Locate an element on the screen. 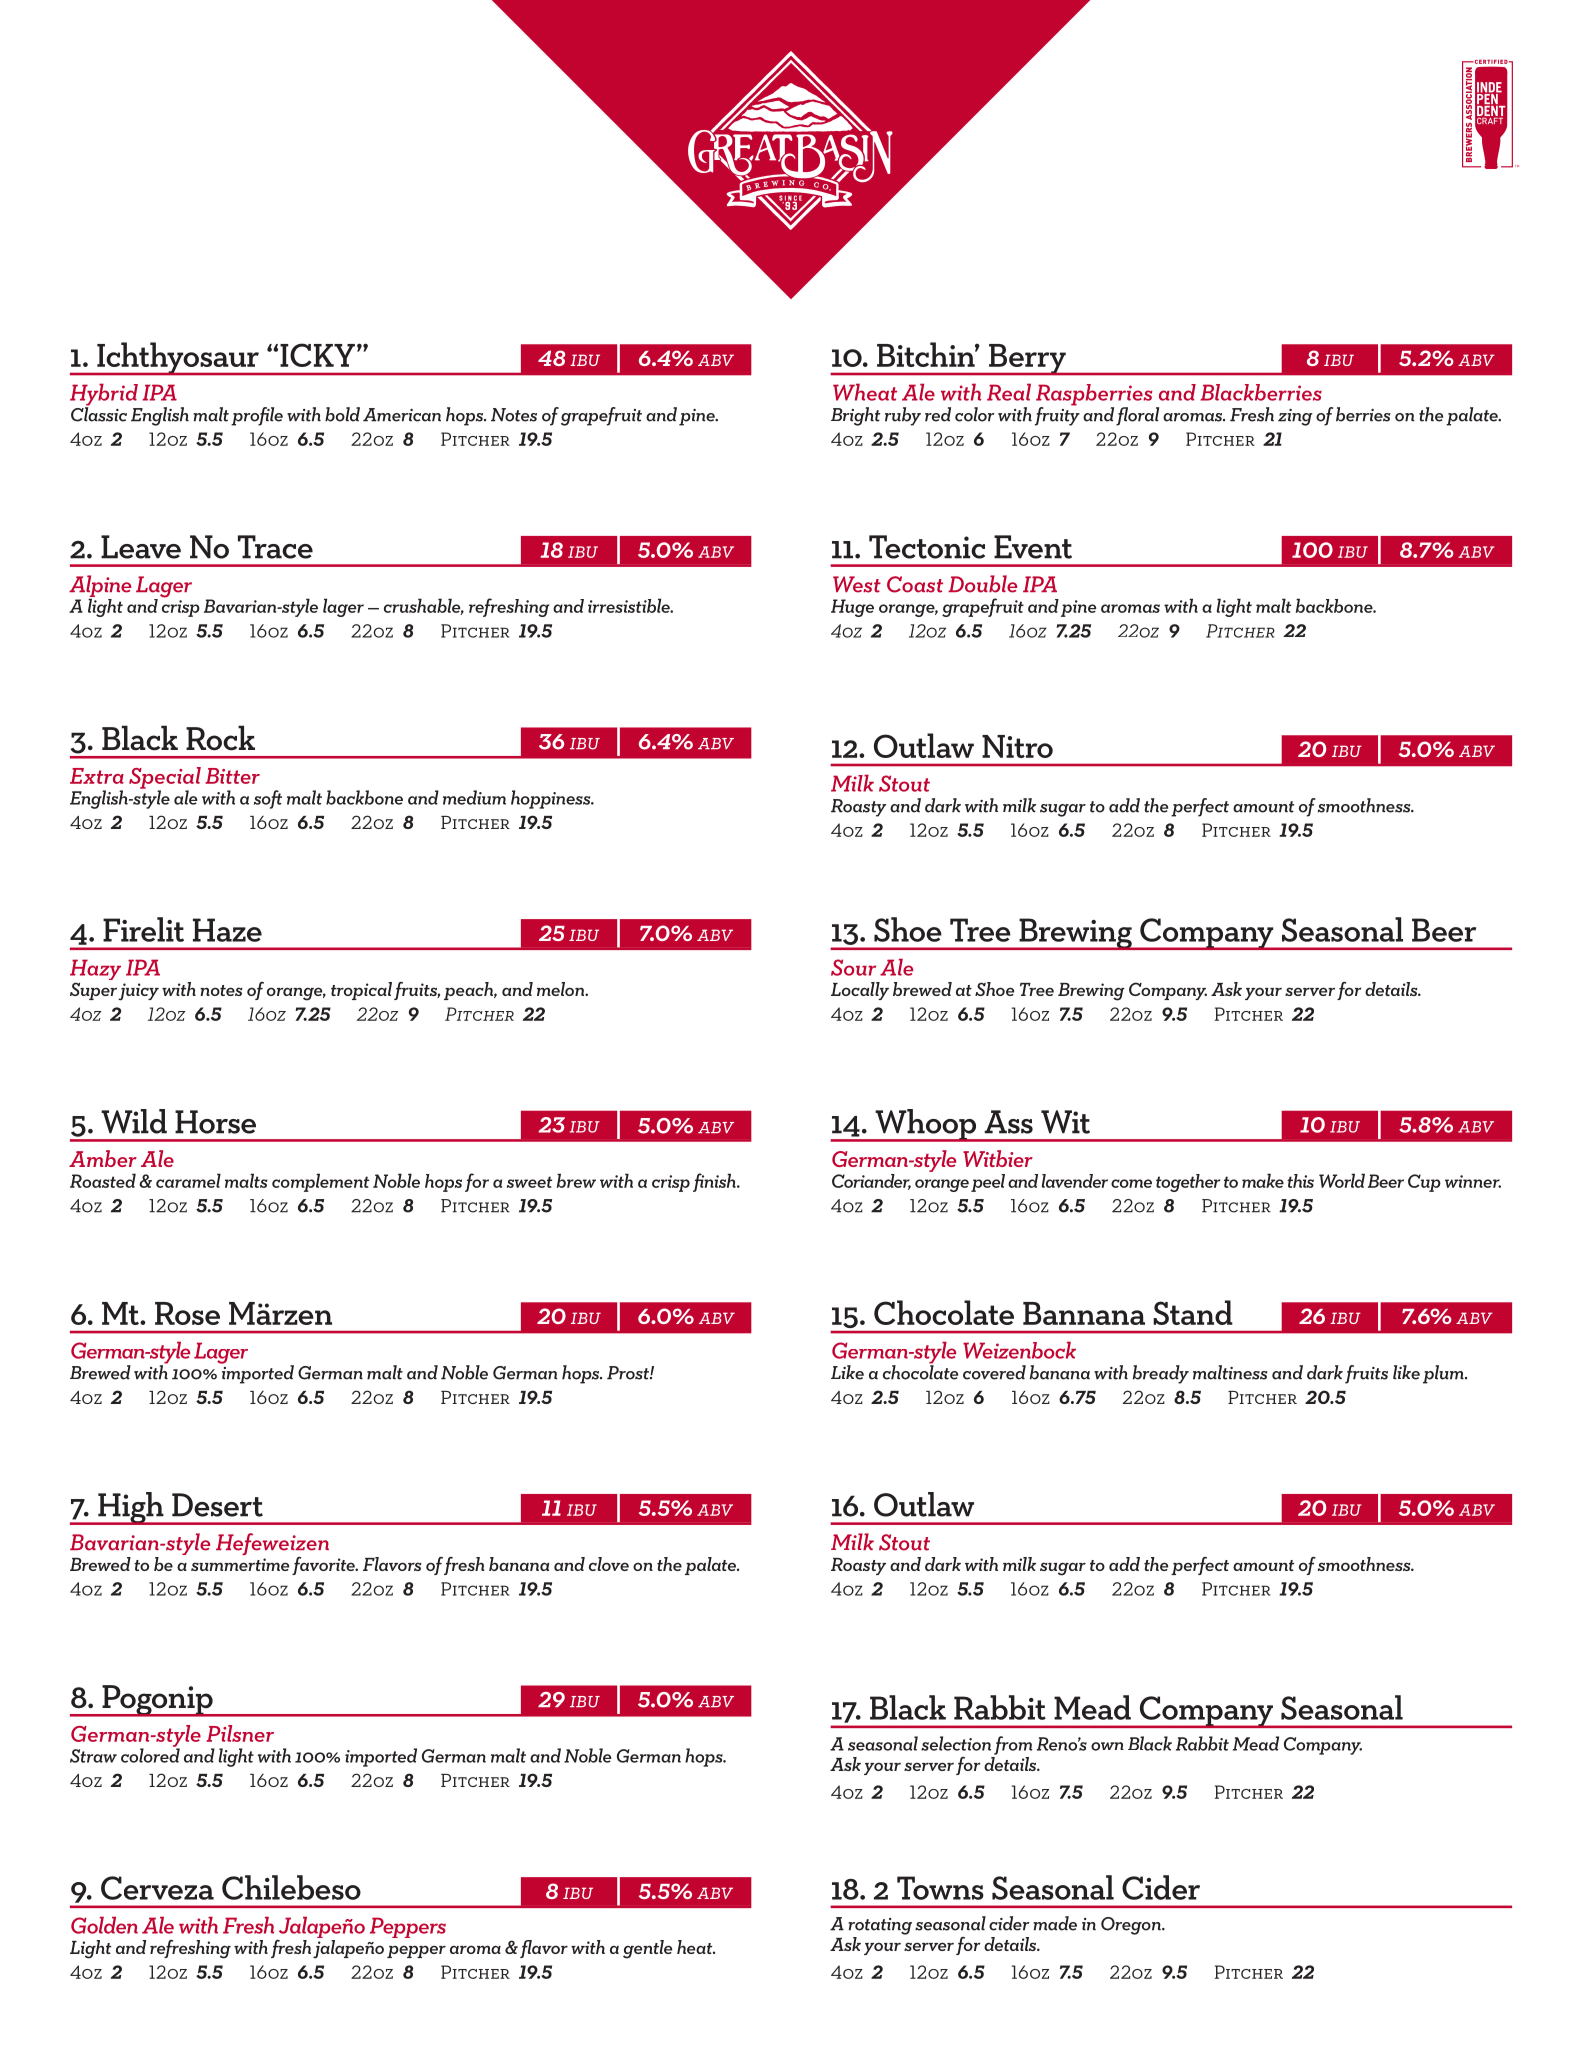 The height and width of the screenshot is (2047, 1582). profile is located at coordinates (257, 416).
